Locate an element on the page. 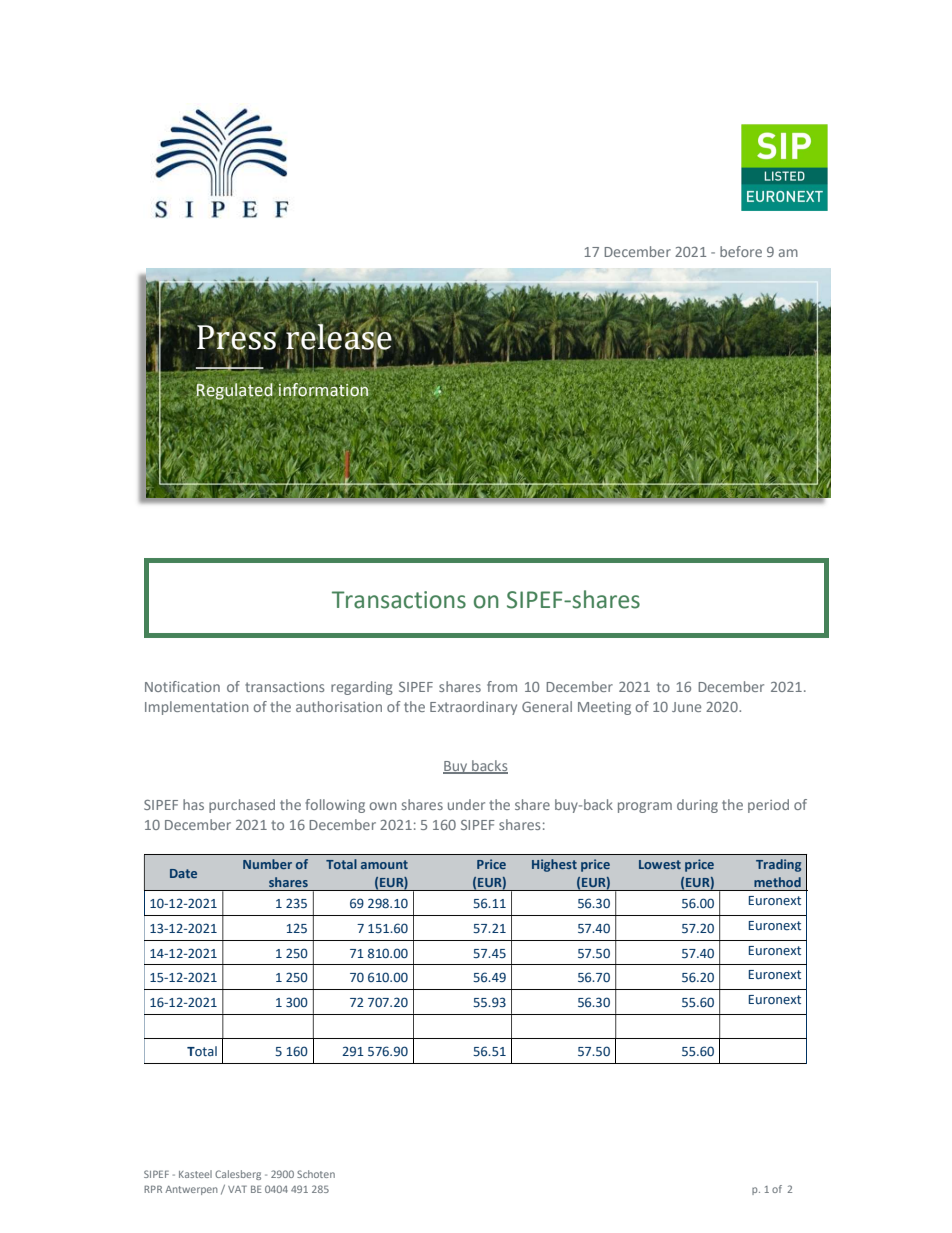 This document has height=1233, width=952. amount is located at coordinates (384, 864).
